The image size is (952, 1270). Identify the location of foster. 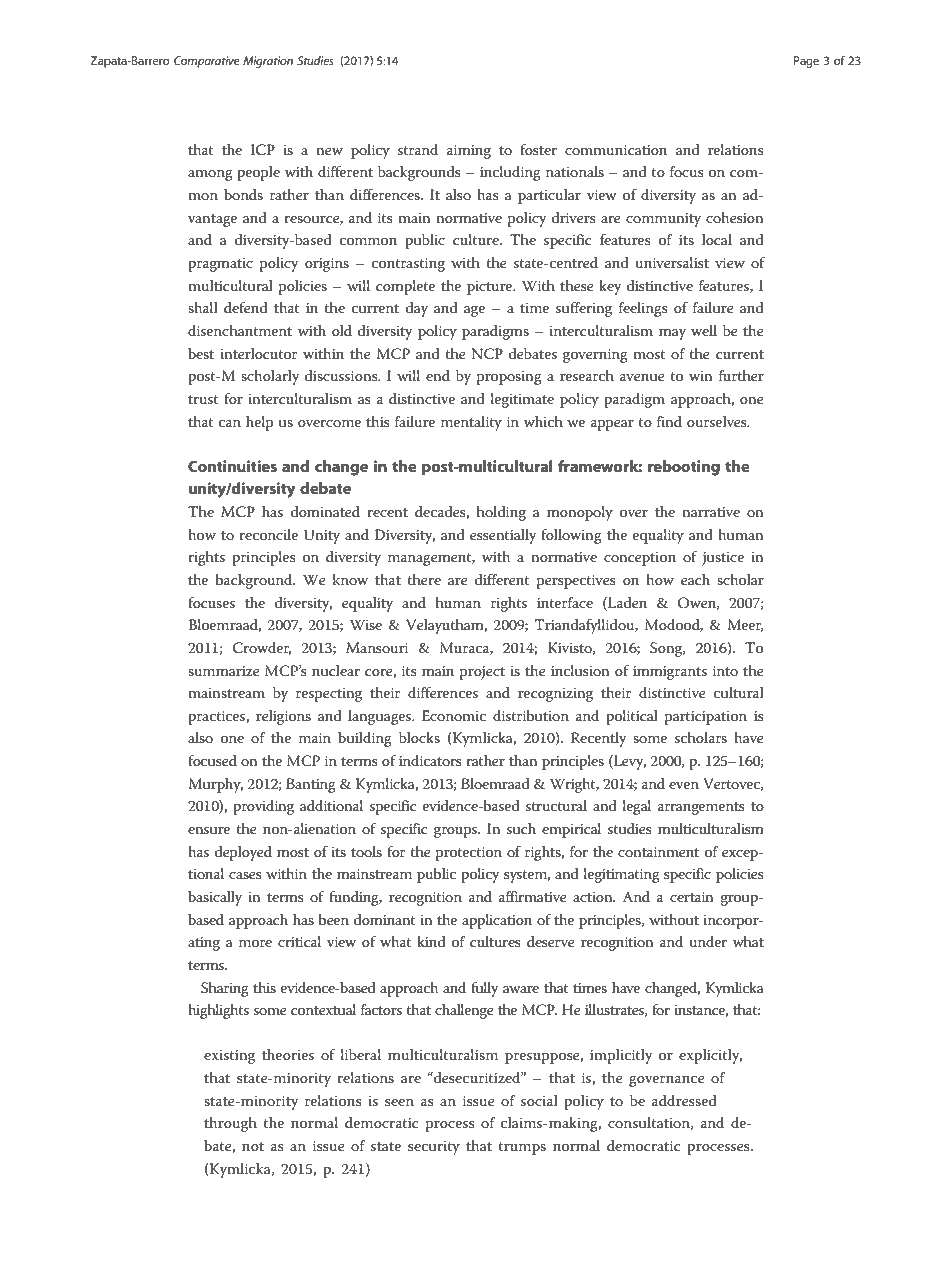
(538, 149).
